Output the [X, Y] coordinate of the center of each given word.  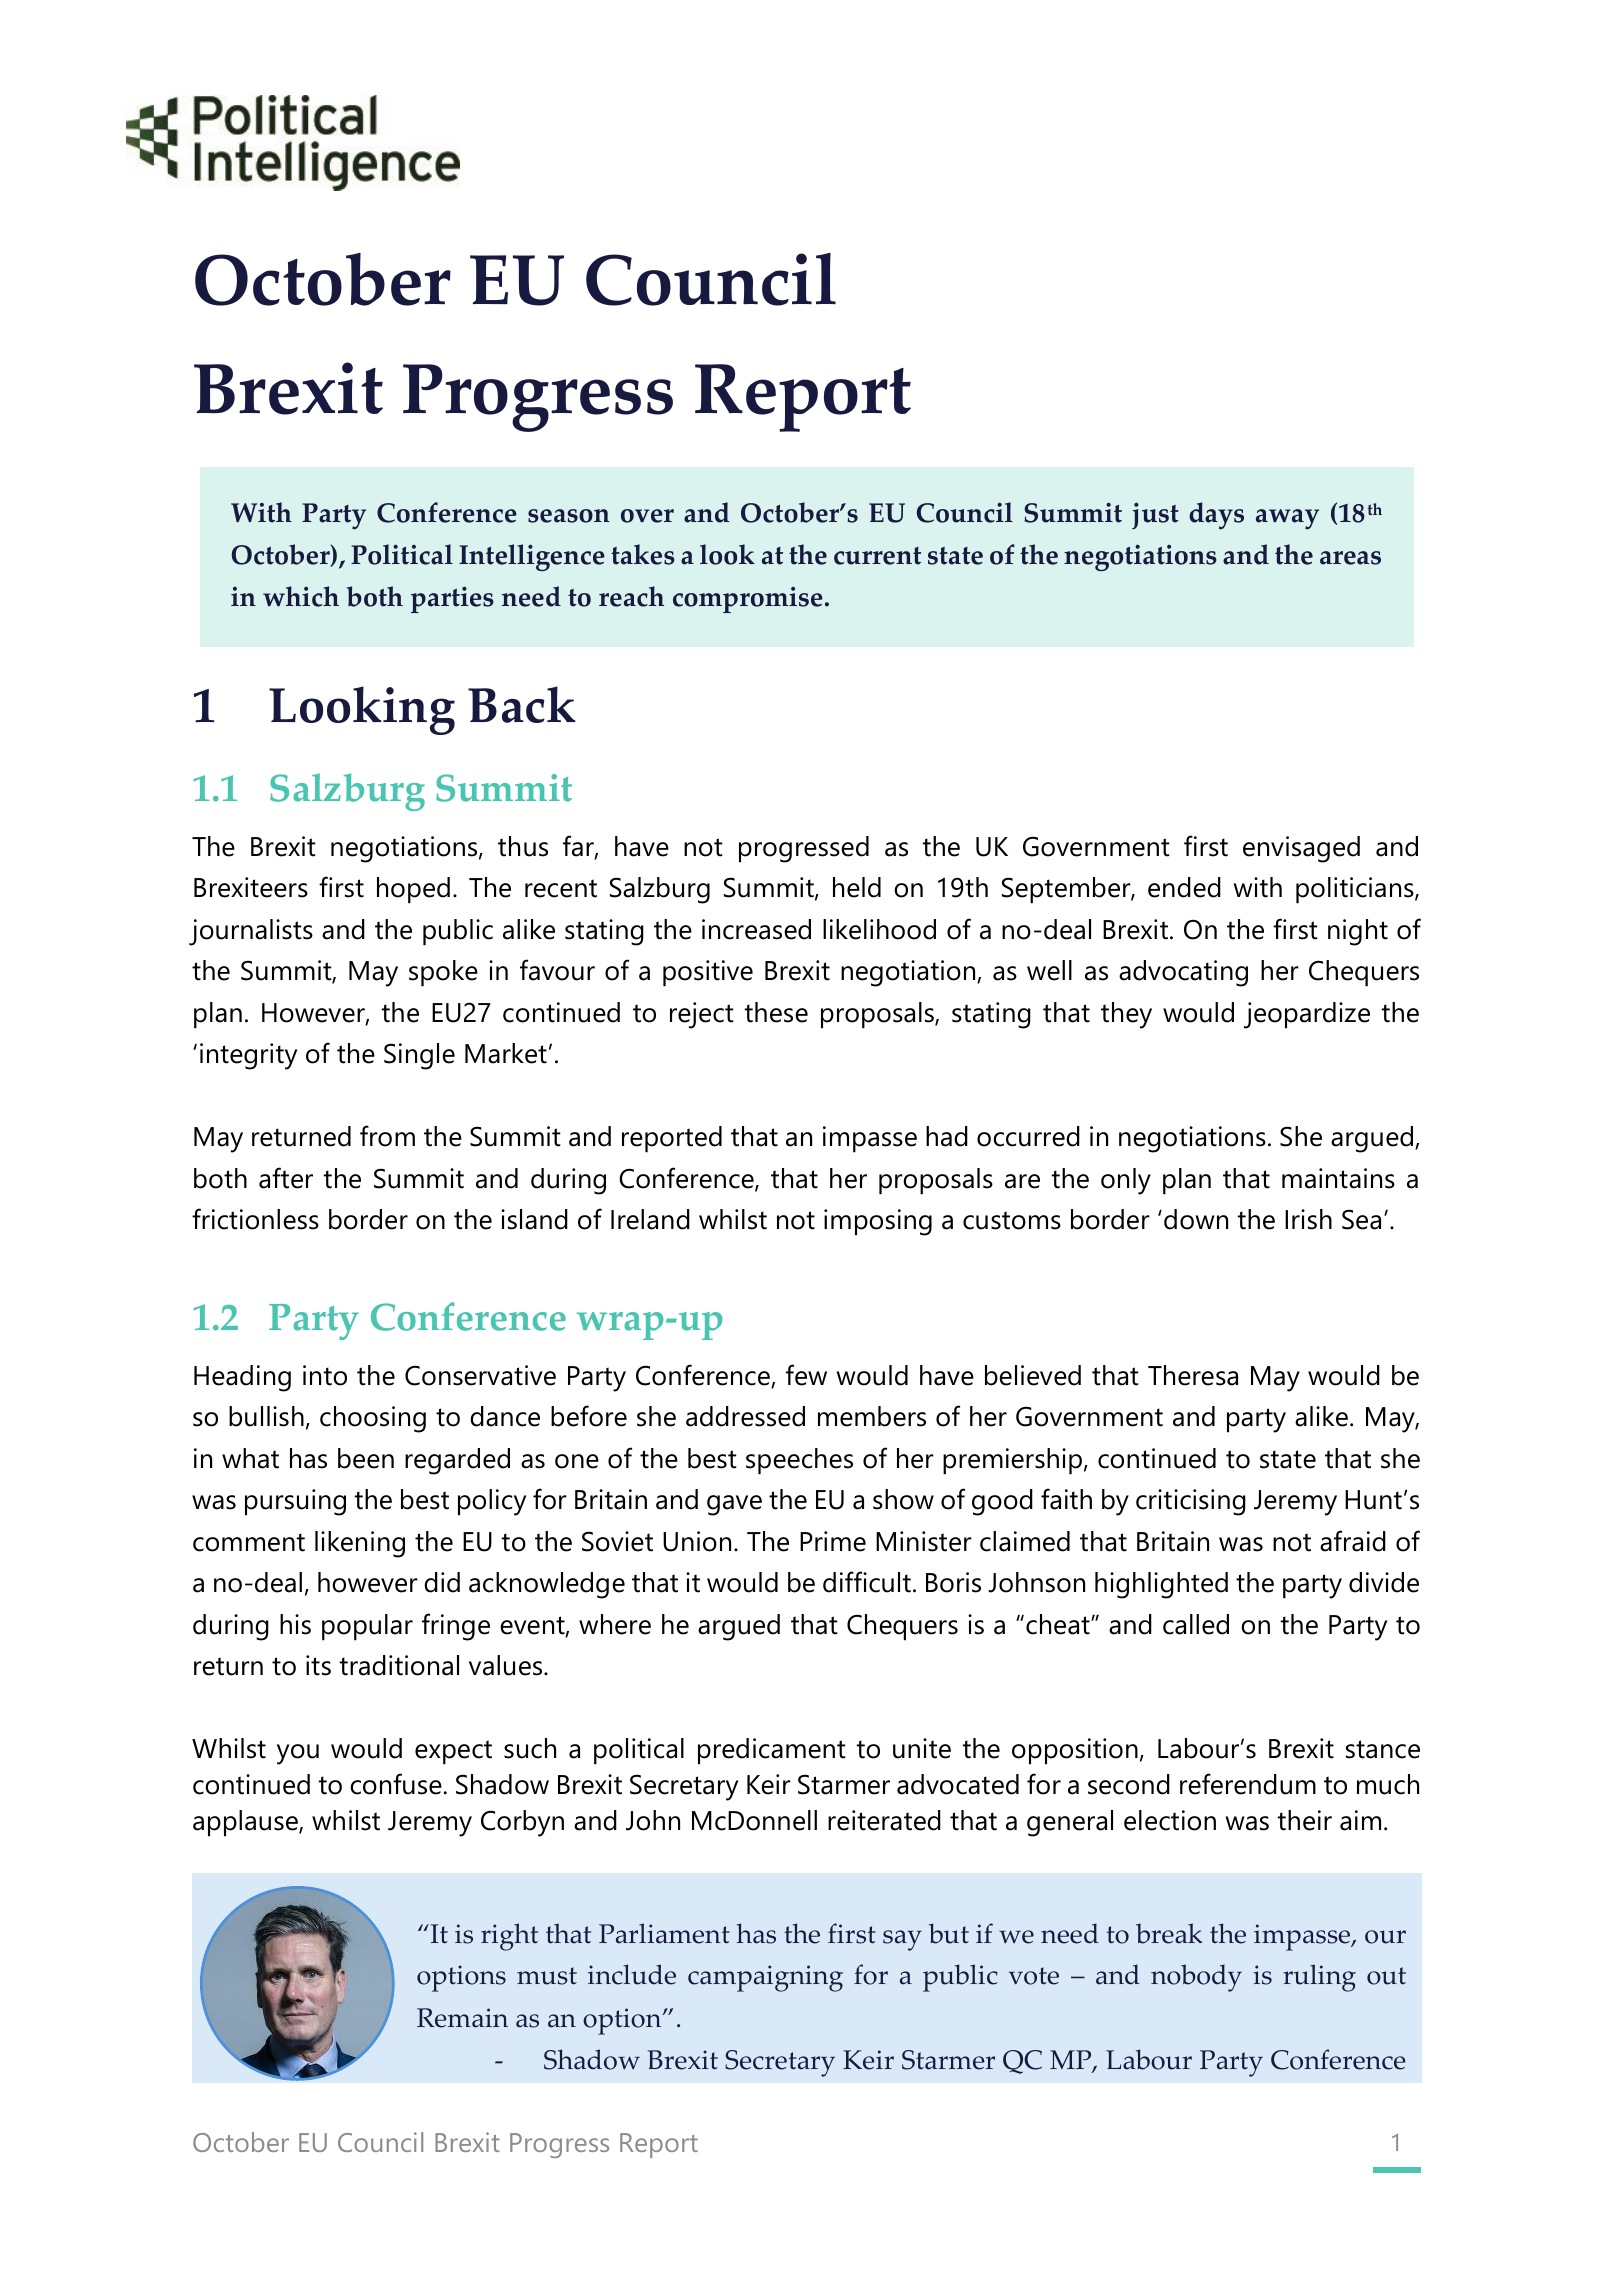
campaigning [765, 1978]
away [1287, 519]
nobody [1196, 1978]
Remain [462, 2018]
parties [452, 599]
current [877, 556]
